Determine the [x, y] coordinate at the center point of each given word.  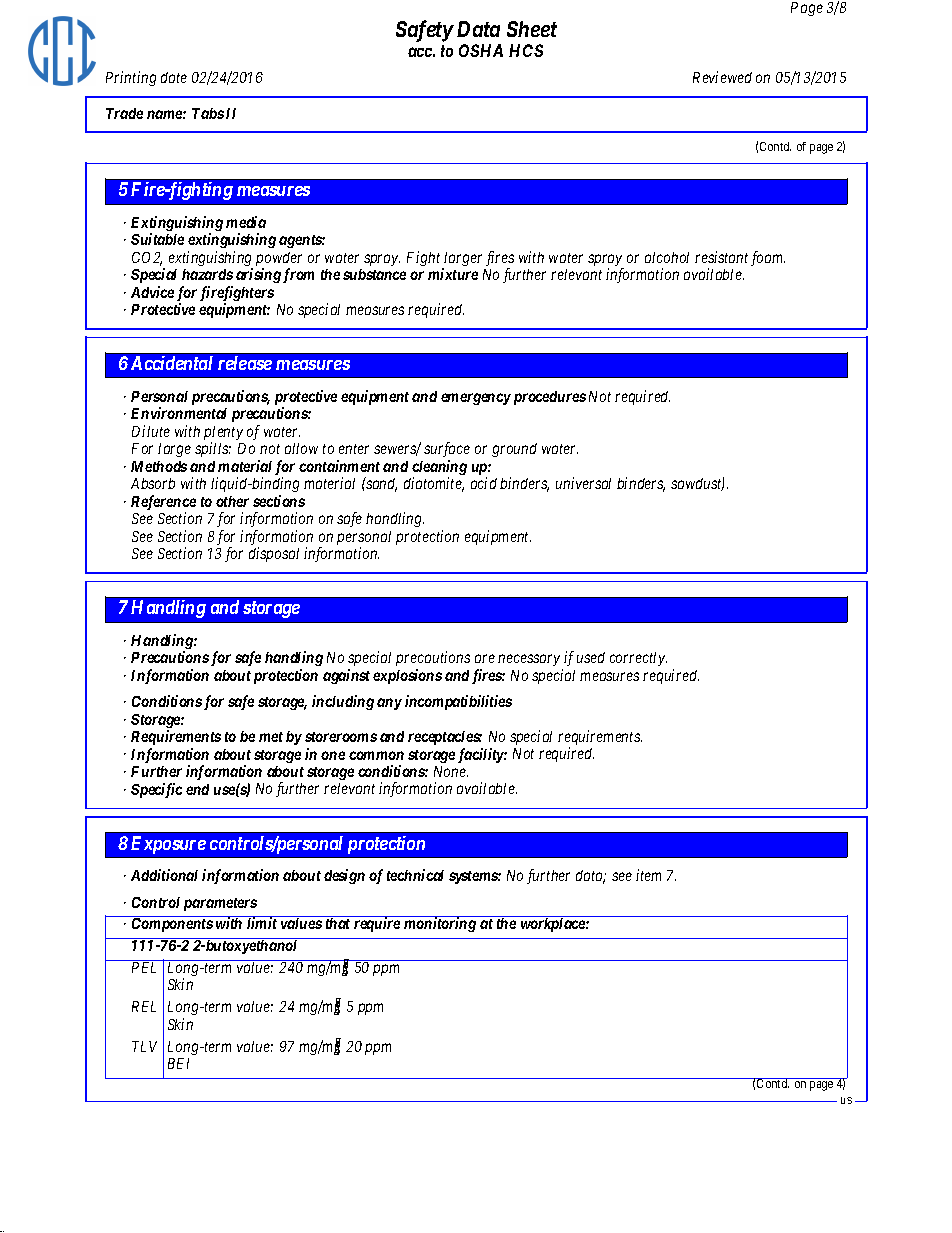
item [648, 875]
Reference [163, 504]
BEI [178, 1063]
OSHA [481, 50]
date [174, 77]
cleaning [439, 469]
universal [583, 483]
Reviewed [722, 77]
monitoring [440, 924]
